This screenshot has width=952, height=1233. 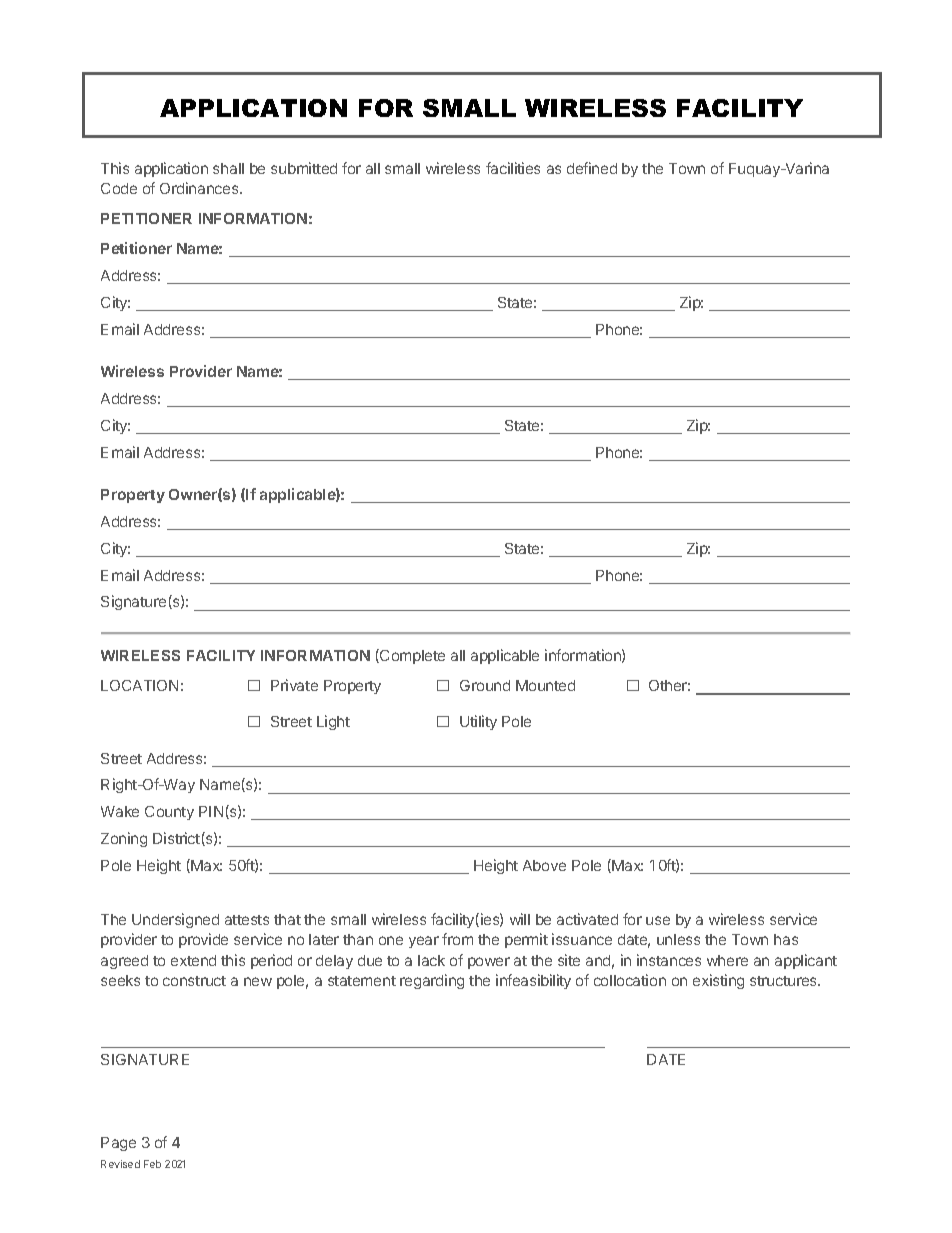 What do you see at coordinates (432, 981) in the screenshot?
I see `regarding` at bounding box center [432, 981].
